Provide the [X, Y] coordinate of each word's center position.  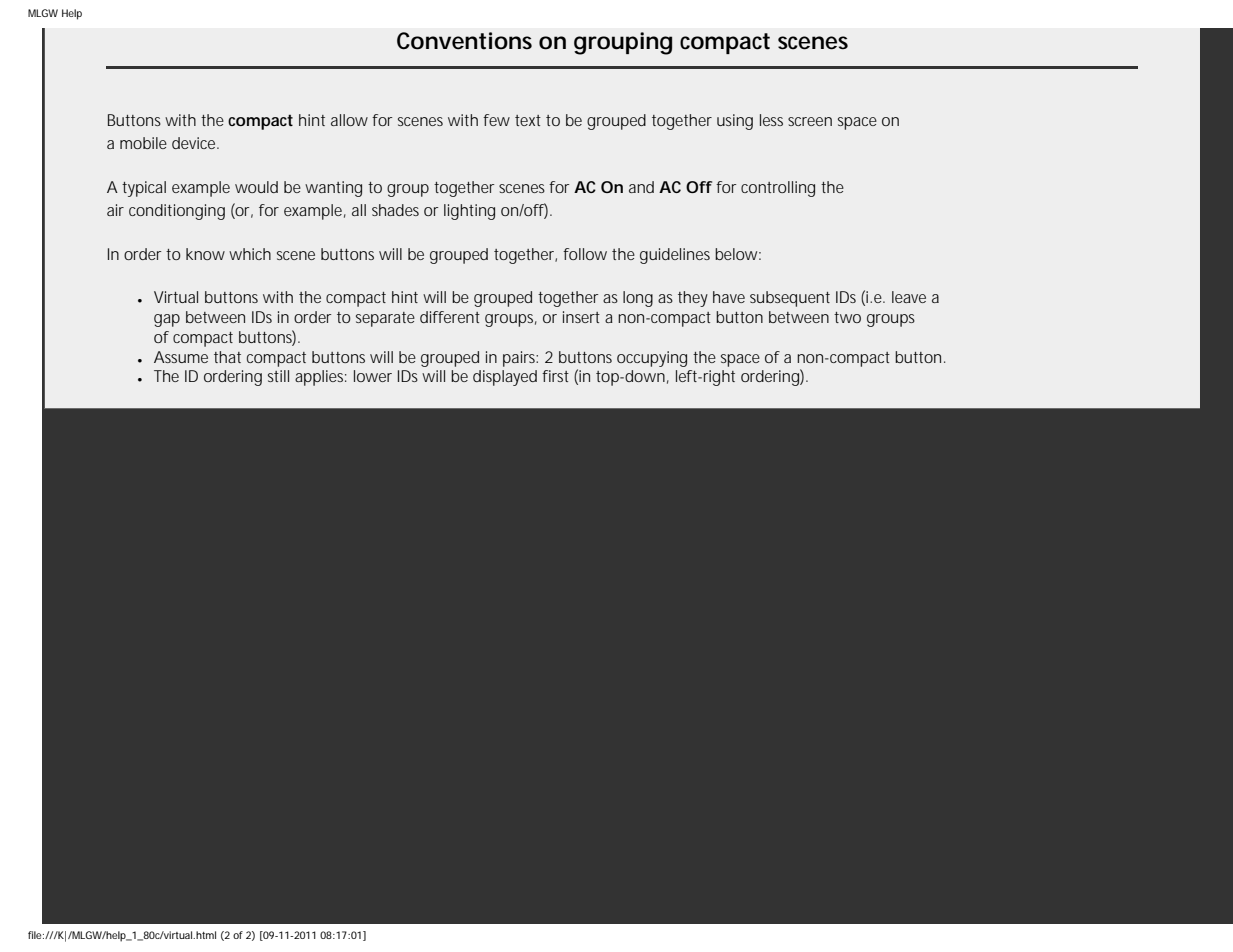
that [227, 357]
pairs [520, 359]
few [496, 120]
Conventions [464, 41]
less [771, 120]
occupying [652, 359]
